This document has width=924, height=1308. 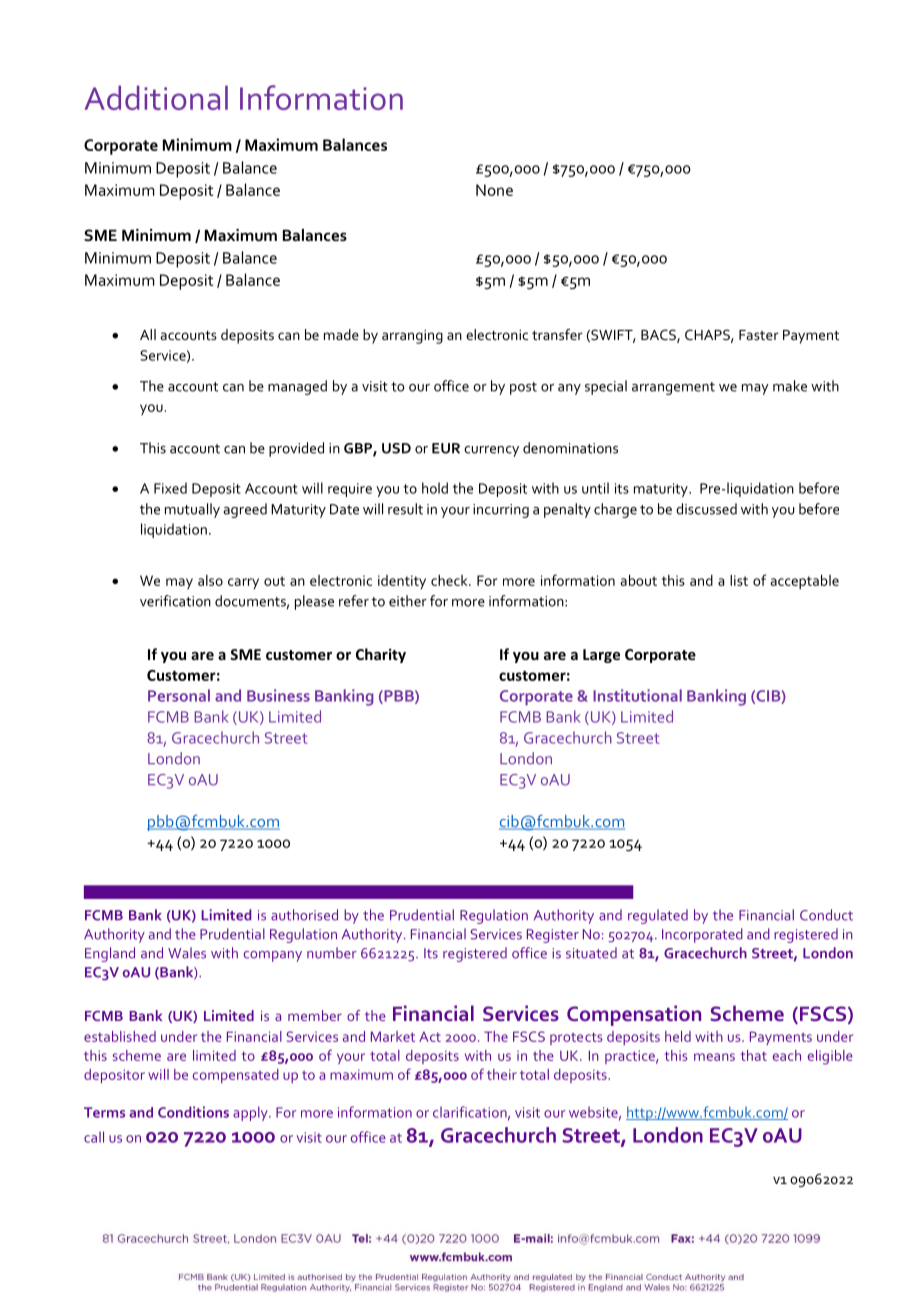 What do you see at coordinates (754, 1055) in the document?
I see `that` at bounding box center [754, 1055].
